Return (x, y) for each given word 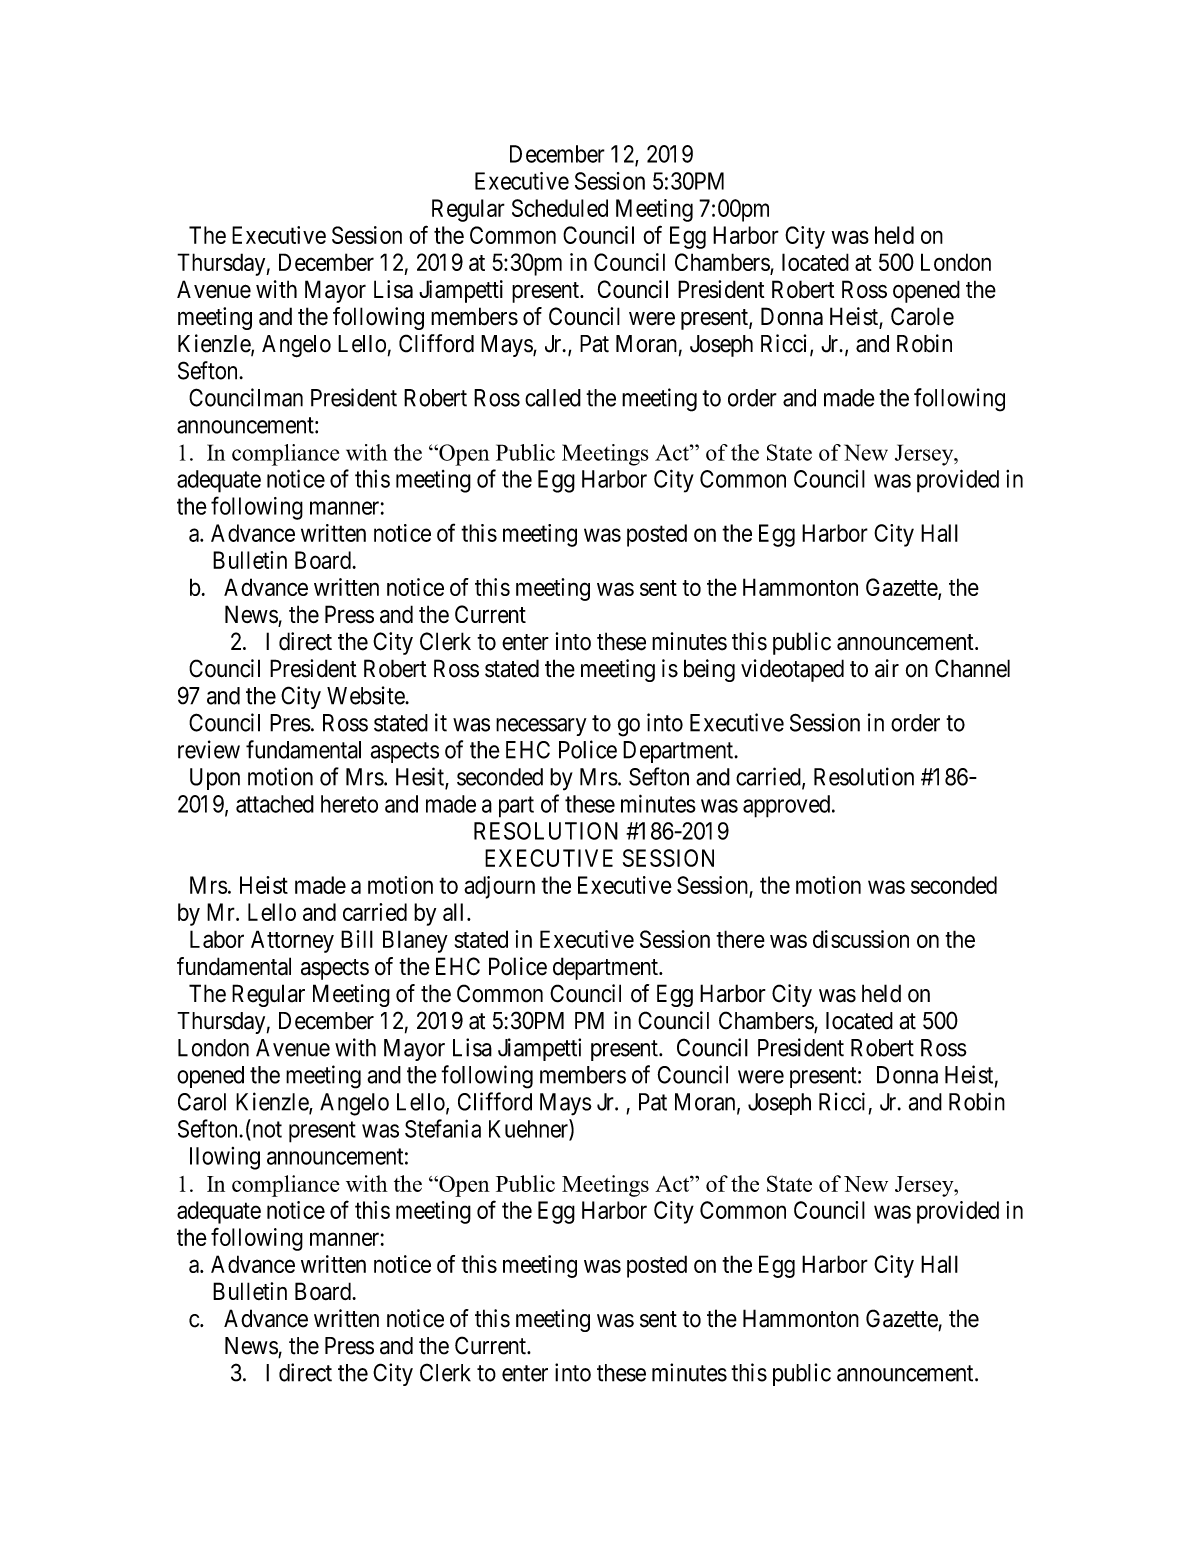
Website (366, 695)
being (709, 670)
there (740, 939)
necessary (541, 727)
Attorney (292, 941)
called (553, 398)
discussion (861, 939)
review (209, 749)
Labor (217, 939)
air (887, 668)
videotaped (792, 670)
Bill (357, 939)
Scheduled (560, 208)
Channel (972, 668)
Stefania (443, 1128)
